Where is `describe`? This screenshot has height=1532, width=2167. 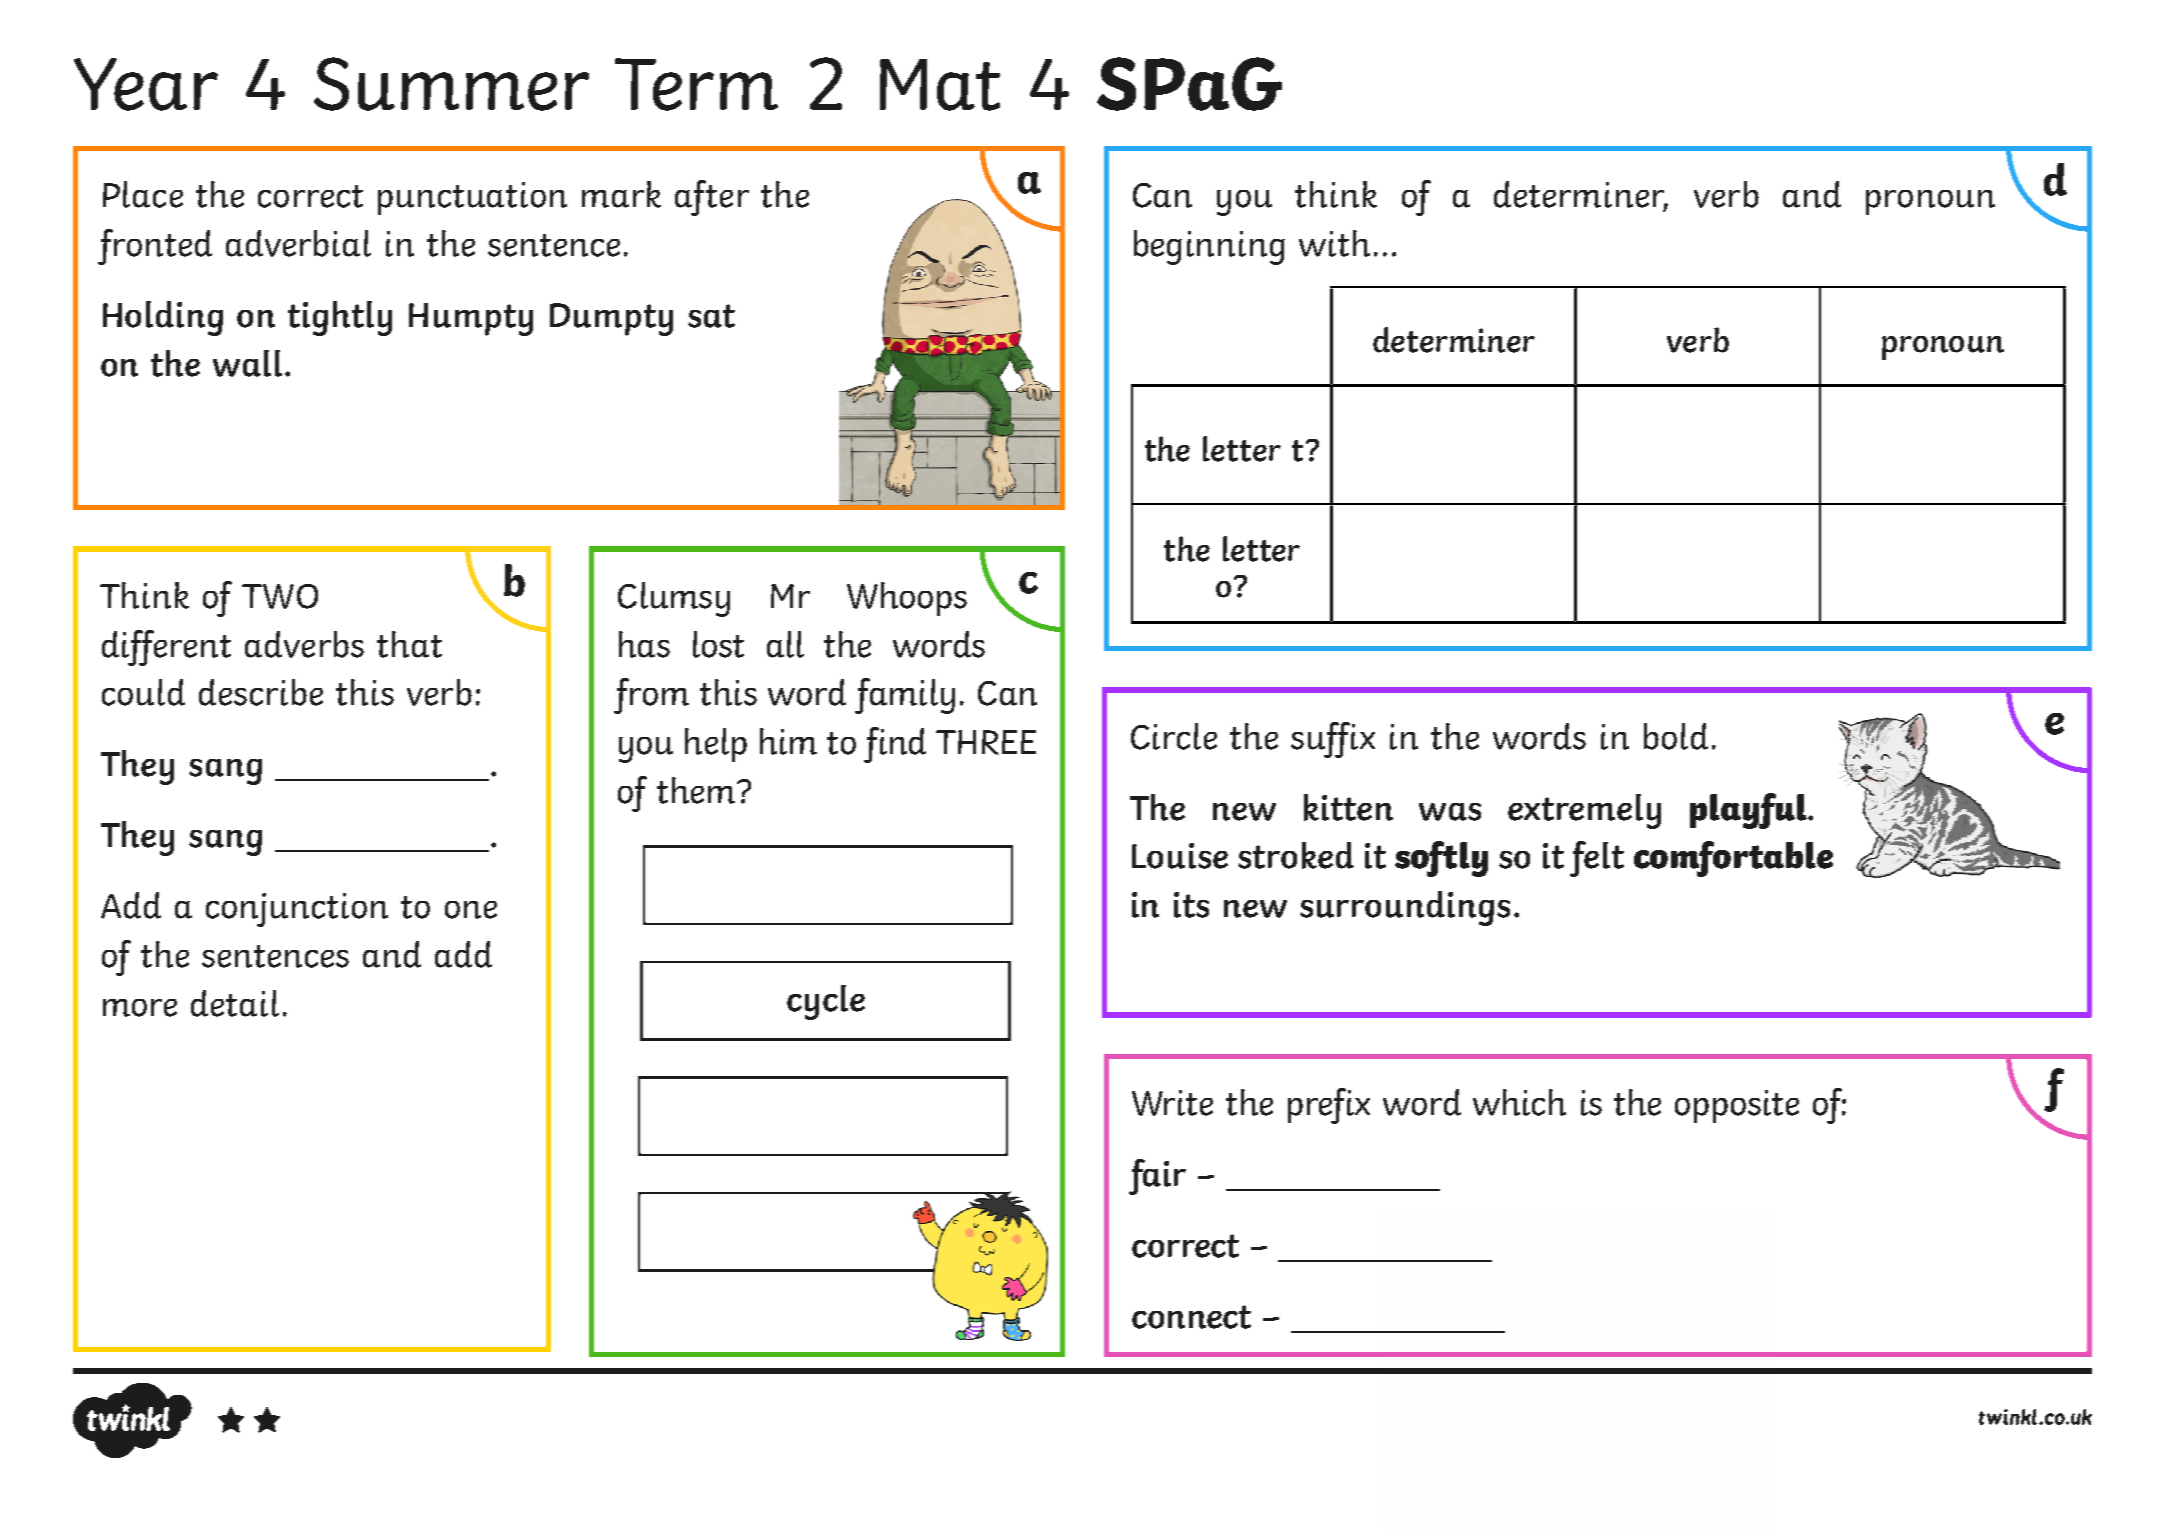
describe is located at coordinates (261, 692).
